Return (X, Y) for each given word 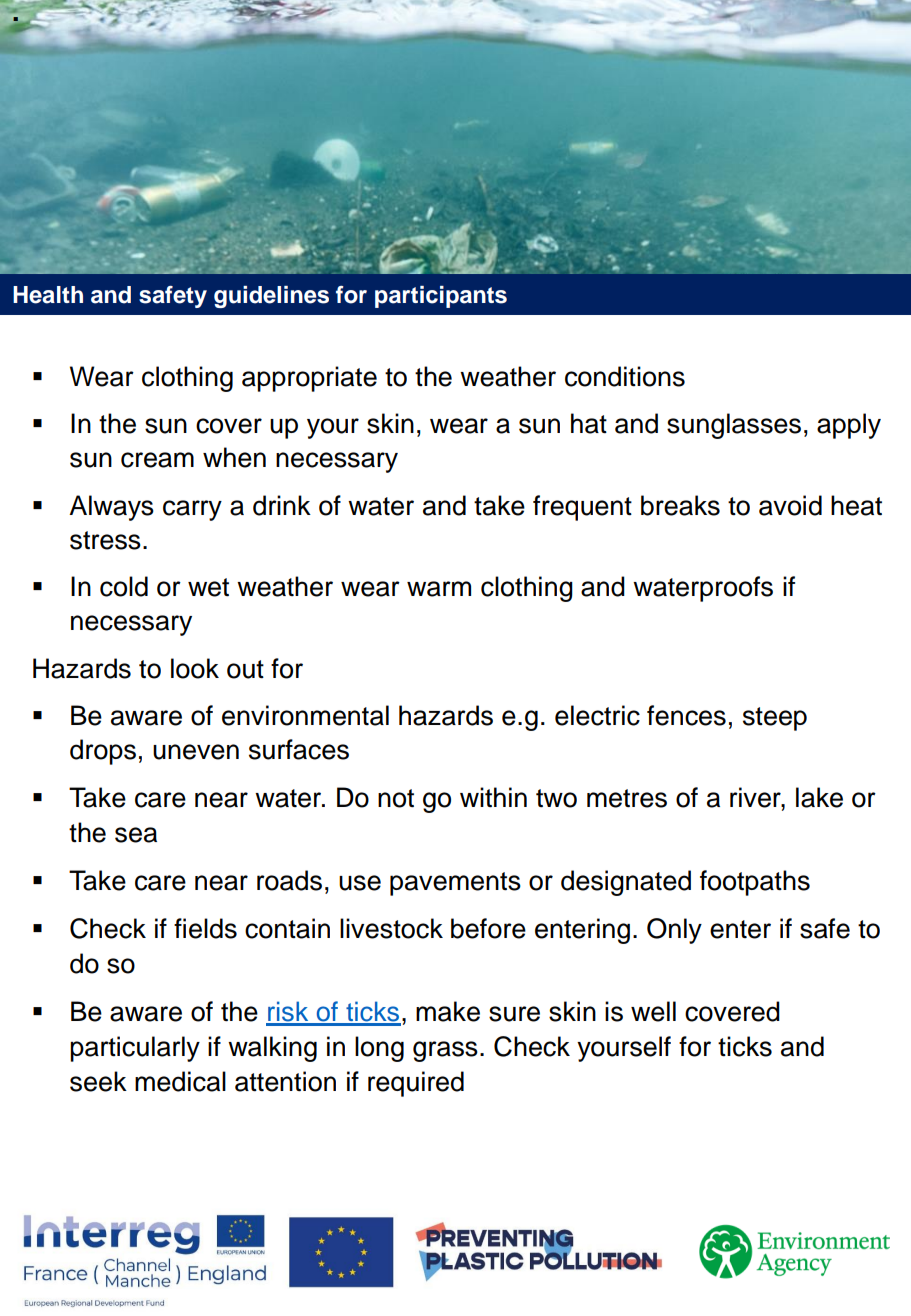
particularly (135, 1049)
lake (819, 797)
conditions (625, 376)
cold (124, 586)
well (653, 1011)
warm (439, 589)
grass (445, 1051)
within (493, 797)
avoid (790, 505)
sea (136, 835)
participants (441, 297)
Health (48, 295)
